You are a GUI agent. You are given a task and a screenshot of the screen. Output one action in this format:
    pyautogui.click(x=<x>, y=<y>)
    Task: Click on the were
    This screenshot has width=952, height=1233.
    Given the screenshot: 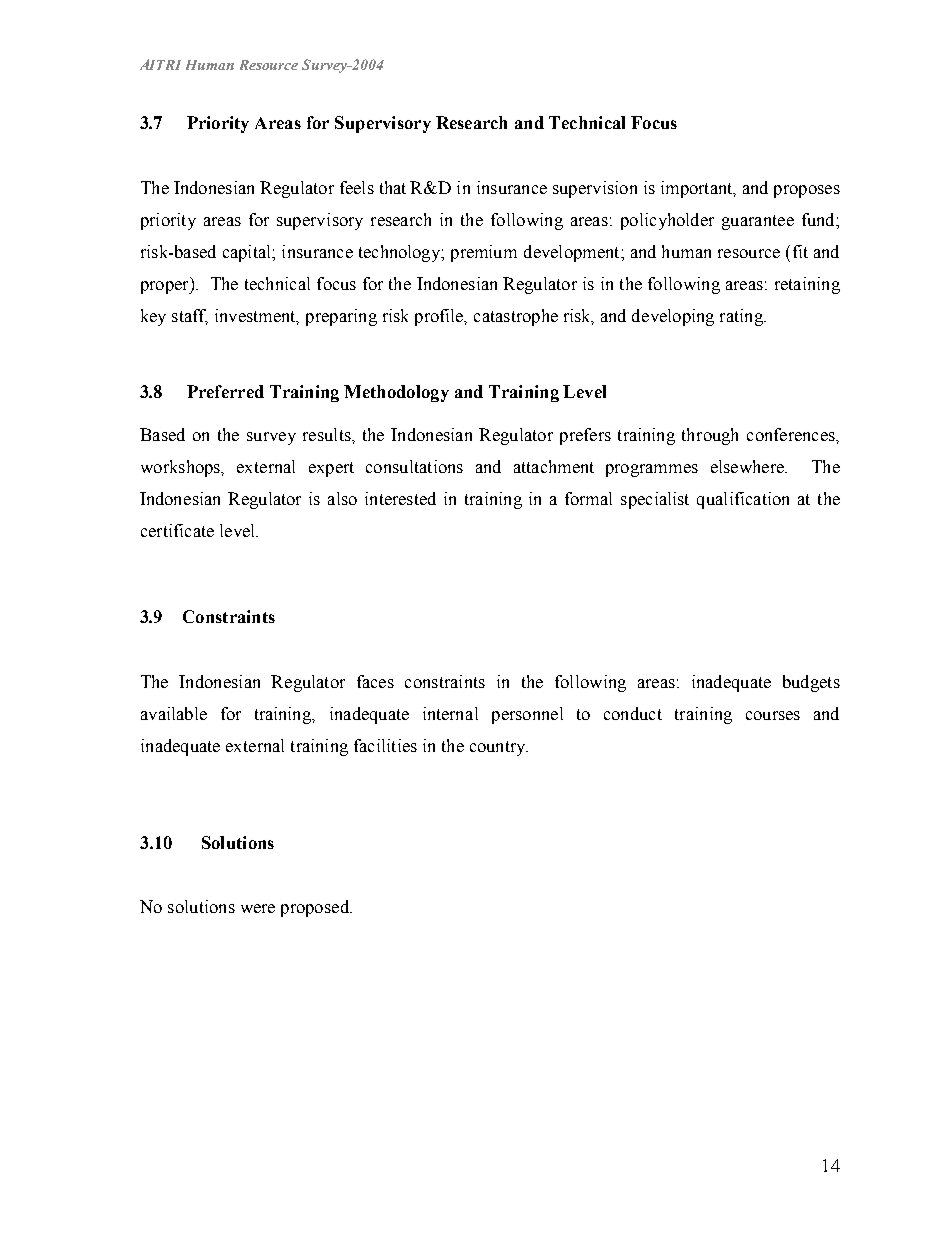 What is the action you would take?
    pyautogui.click(x=258, y=908)
